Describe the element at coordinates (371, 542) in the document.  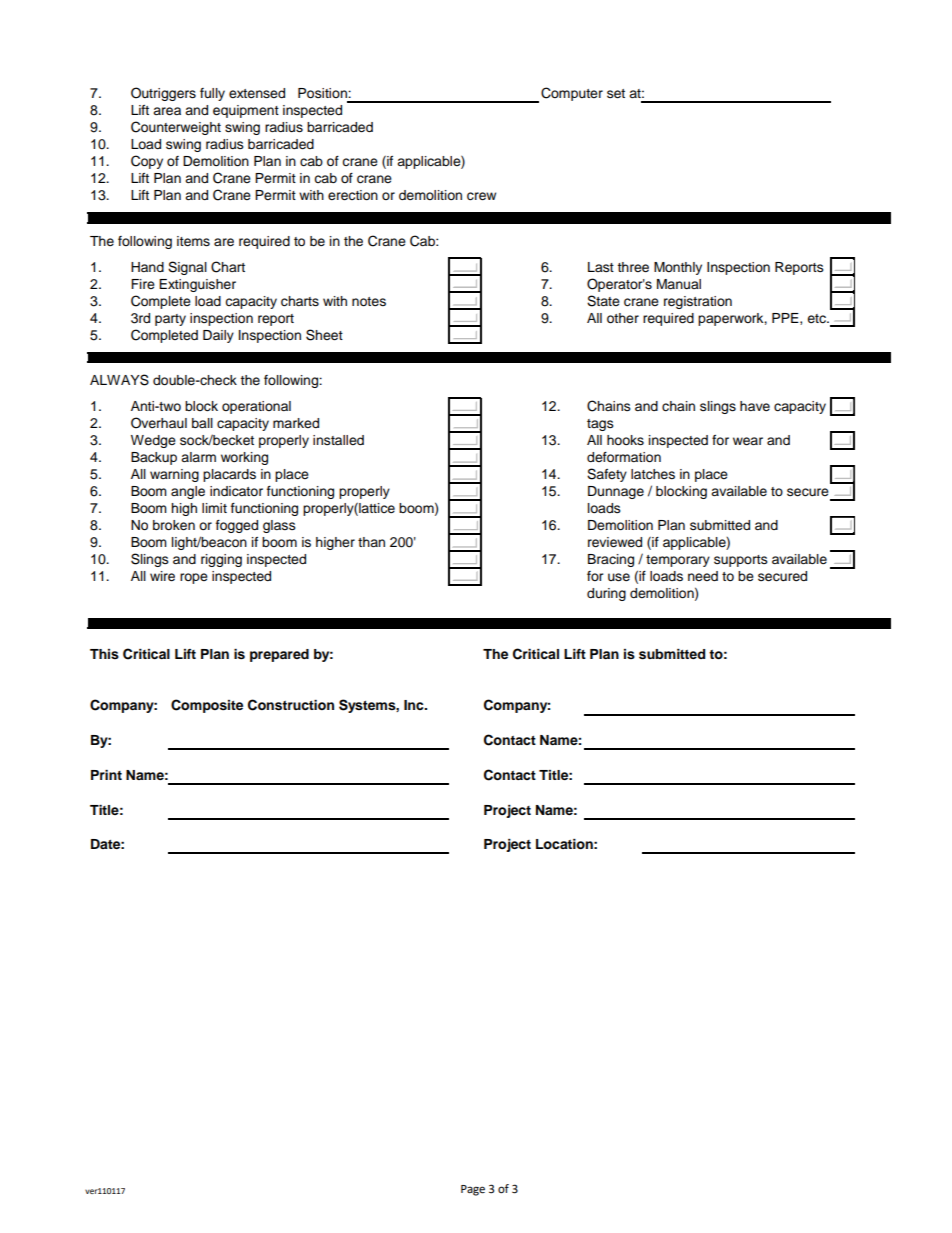
I see `than` at that location.
